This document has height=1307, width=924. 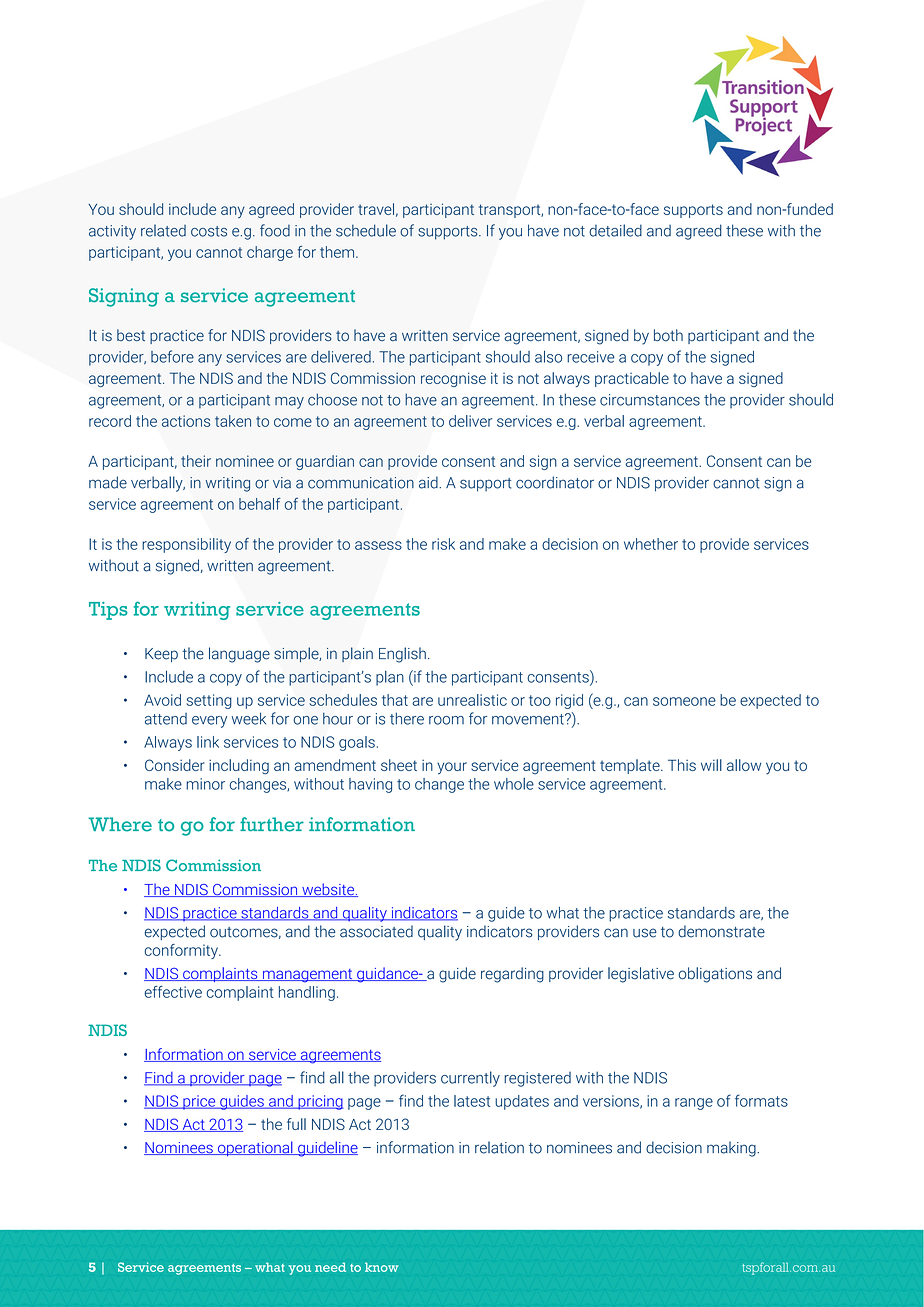 What do you see at coordinates (208, 742) in the document?
I see `link` at bounding box center [208, 742].
